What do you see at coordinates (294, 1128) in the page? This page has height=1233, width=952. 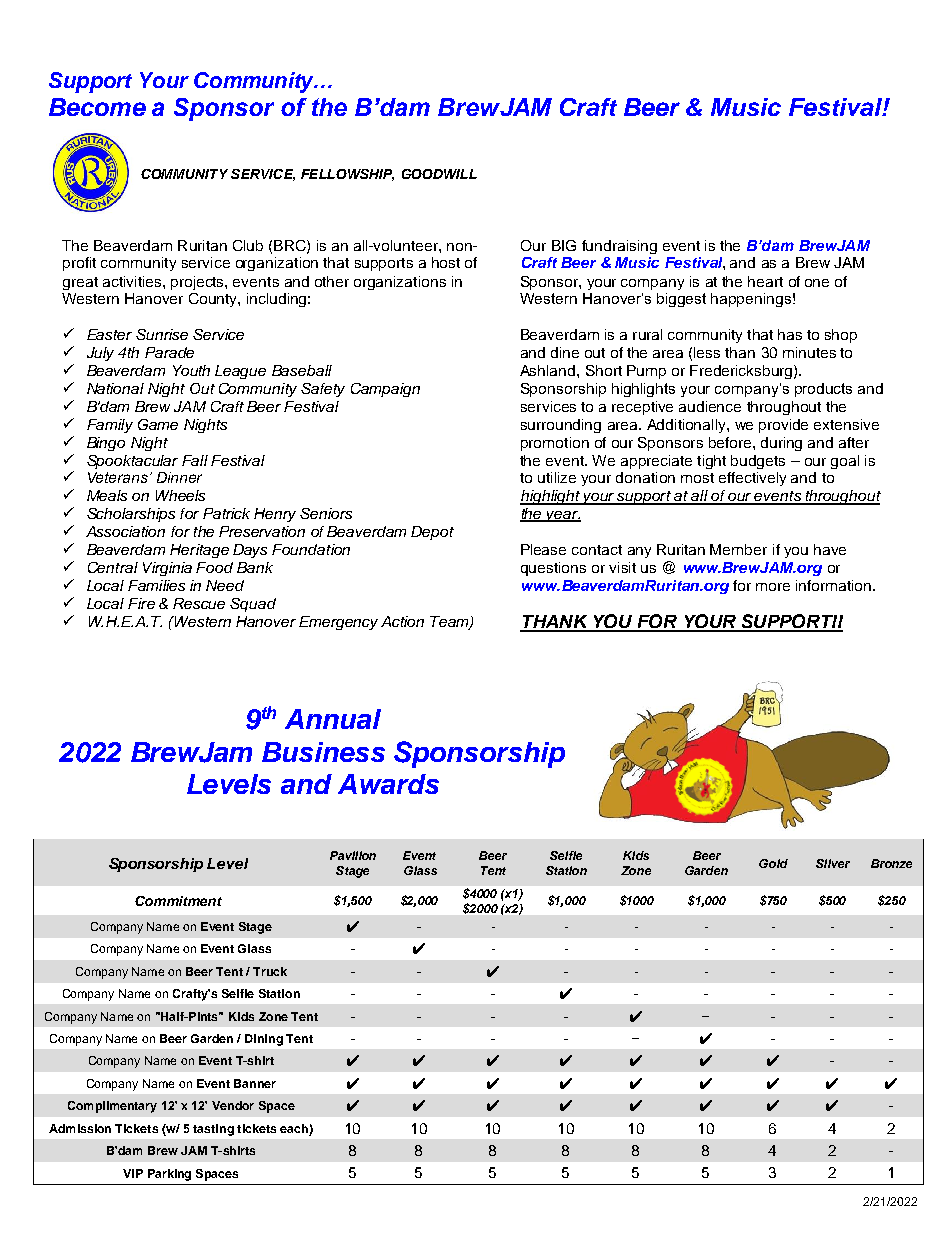 I see `each` at bounding box center [294, 1128].
